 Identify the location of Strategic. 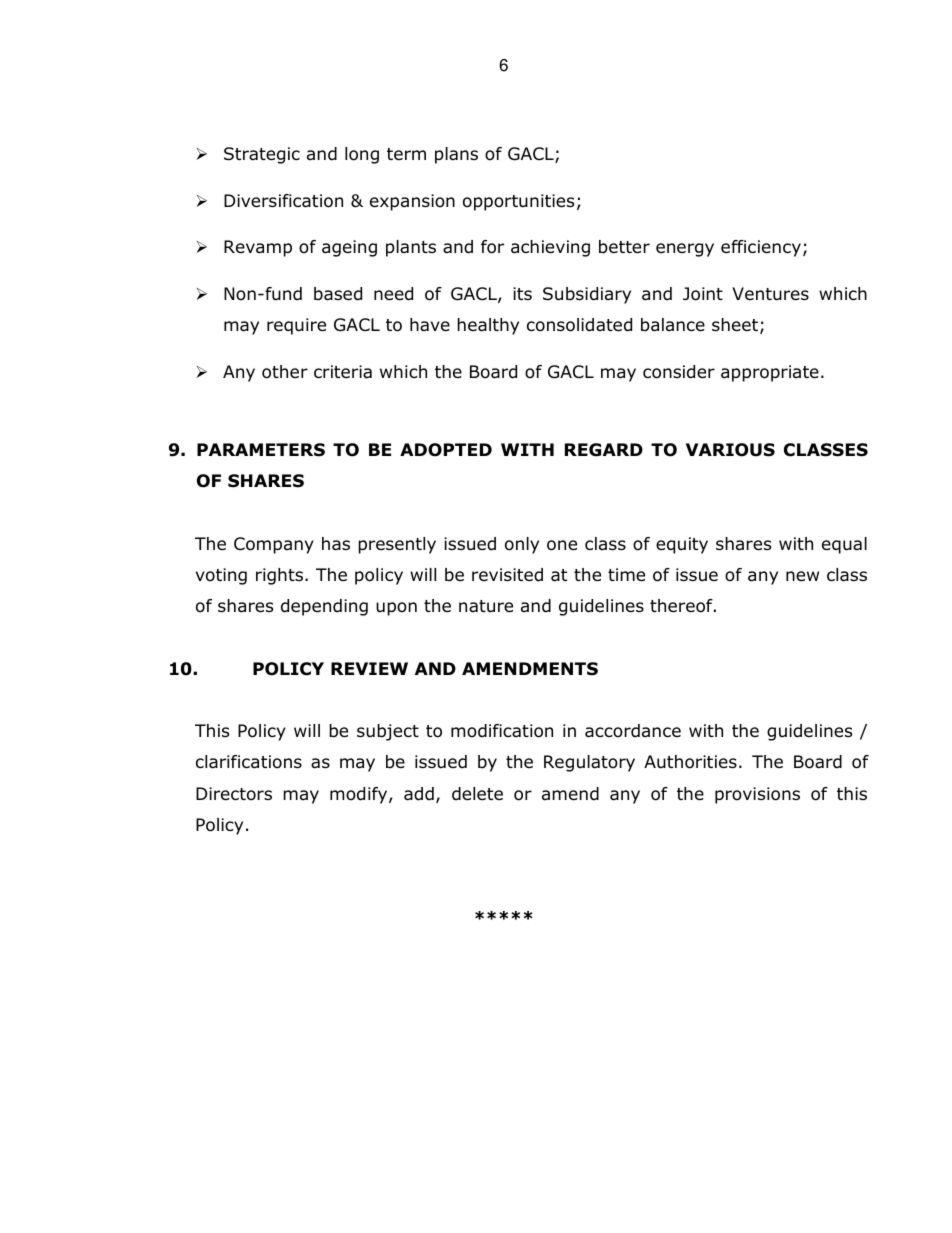
(262, 155).
